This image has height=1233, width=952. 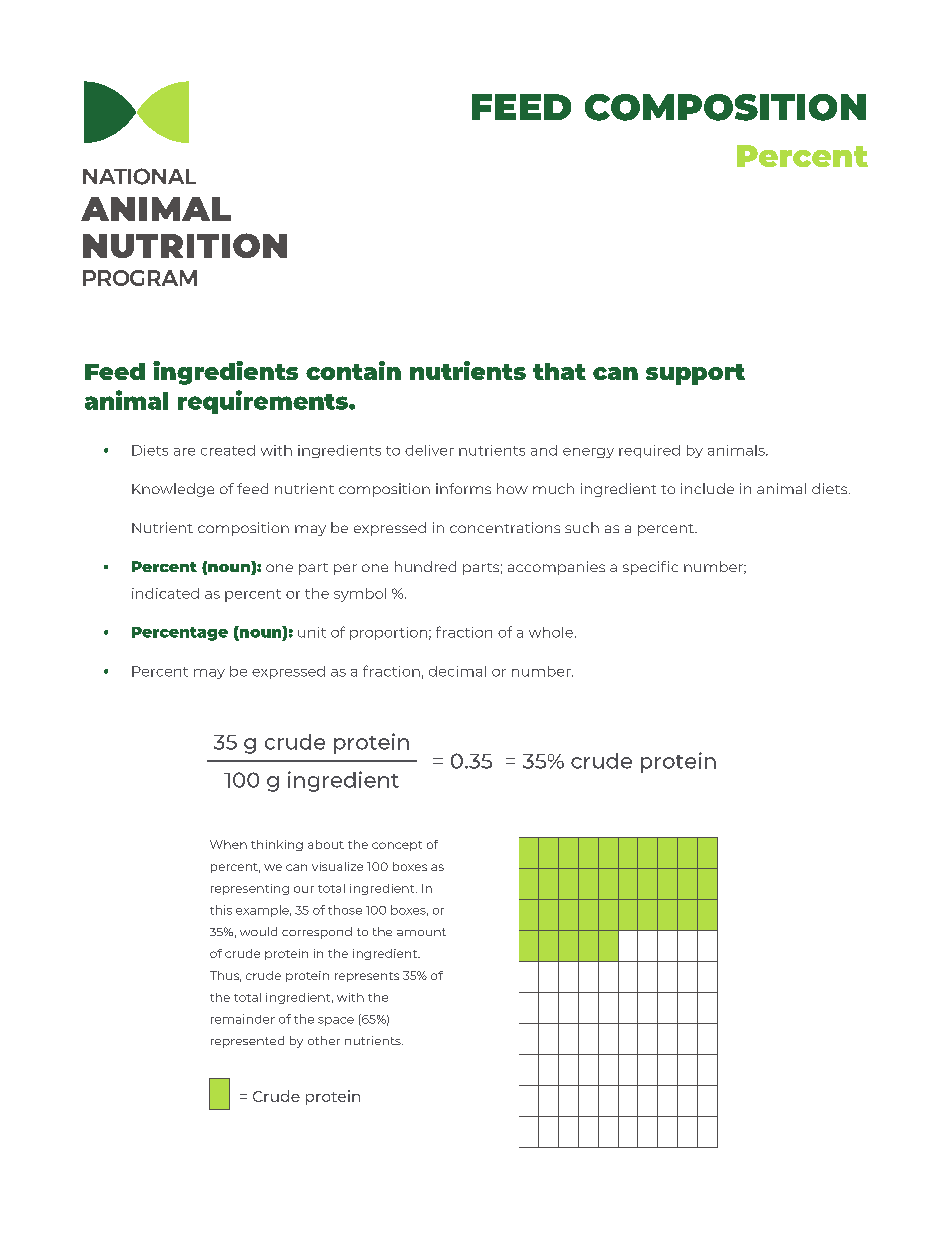 I want to click on remainder, so click(x=243, y=1019).
